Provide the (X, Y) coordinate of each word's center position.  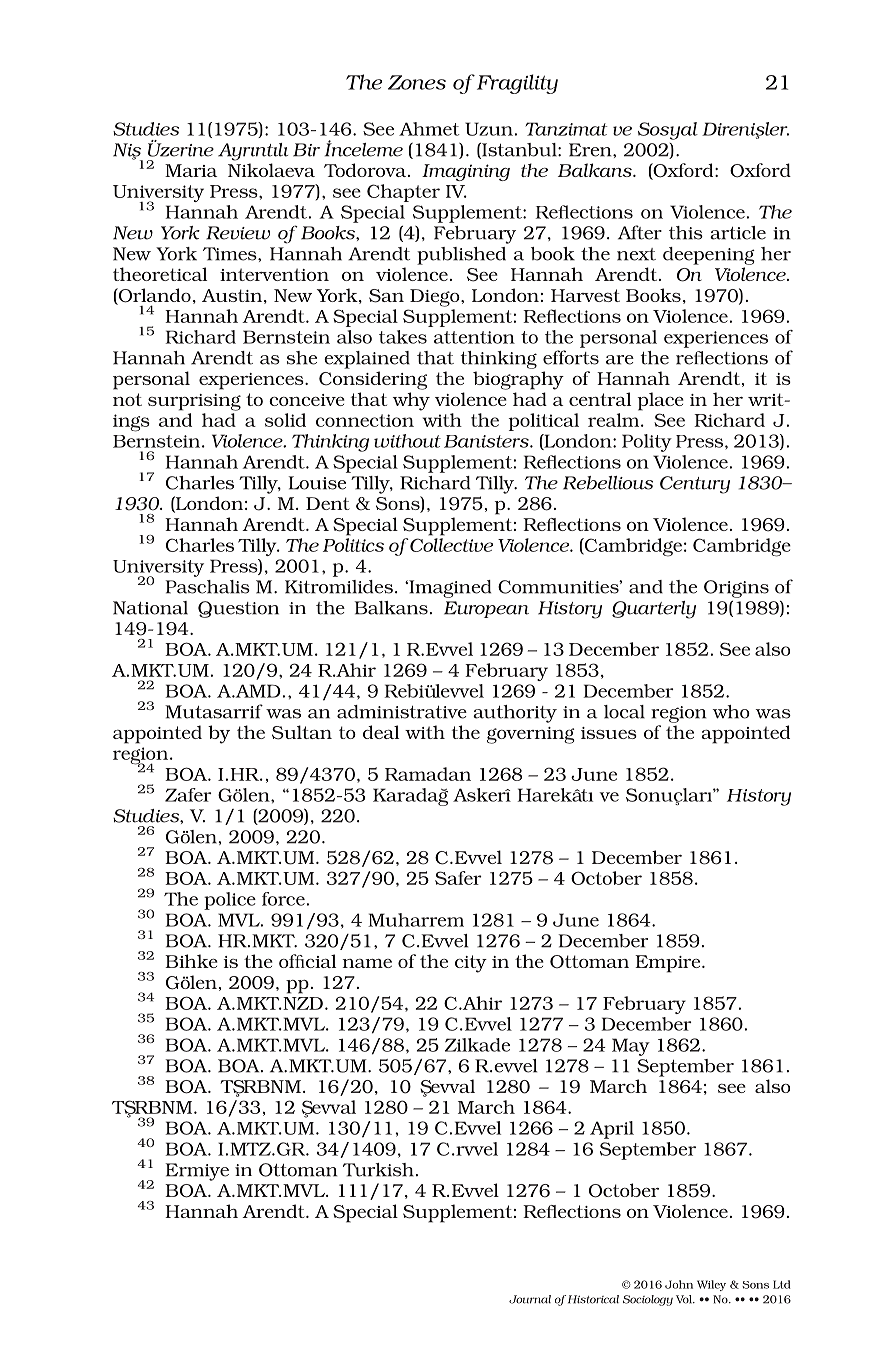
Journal (530, 1299)
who (731, 712)
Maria (191, 170)
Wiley (711, 1285)
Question (238, 609)
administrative (402, 712)
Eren (591, 150)
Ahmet (429, 129)
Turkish (378, 1170)
